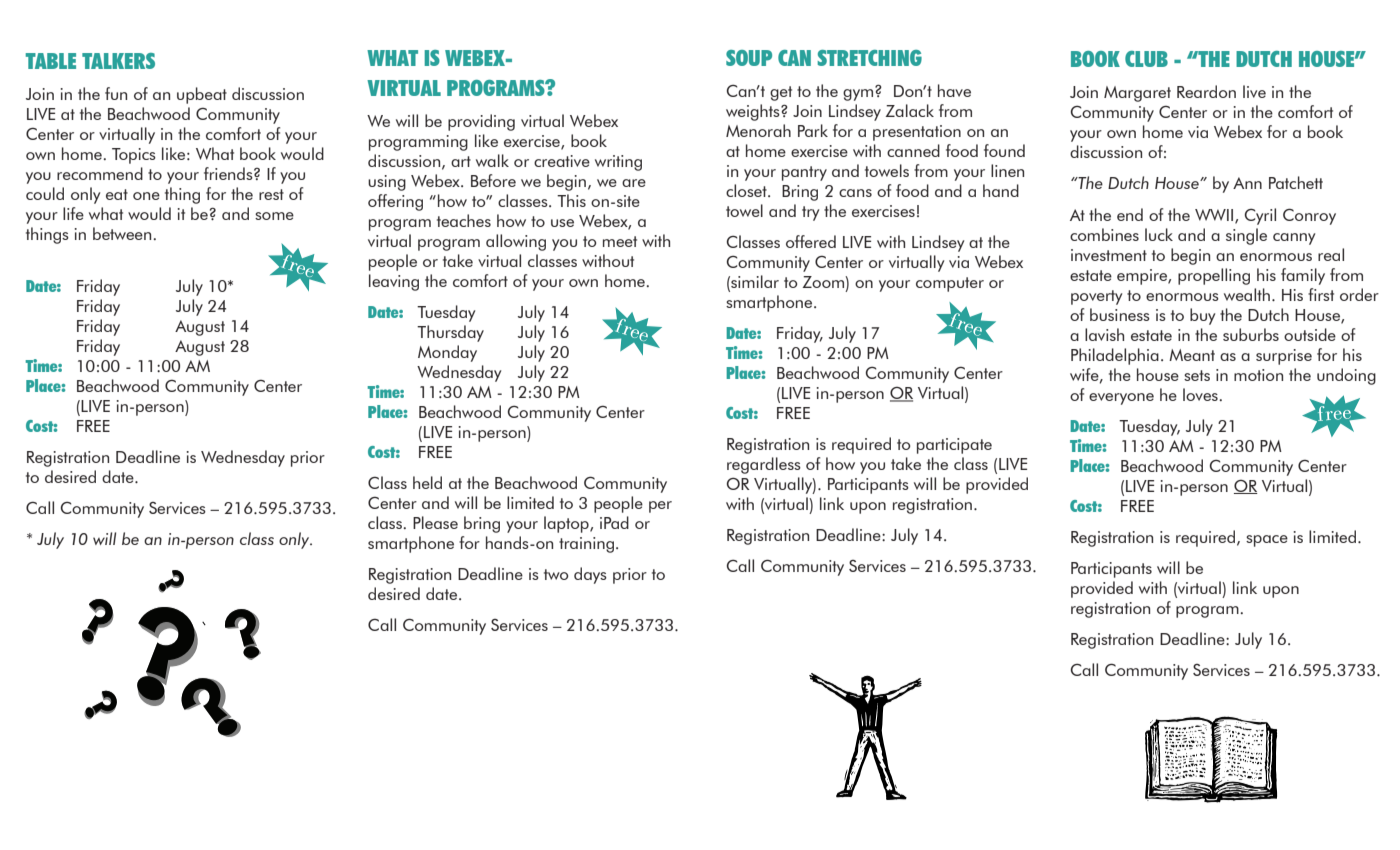 This image has width=1400, height=850. Describe the element at coordinates (747, 190) in the image. I see `closet` at that location.
